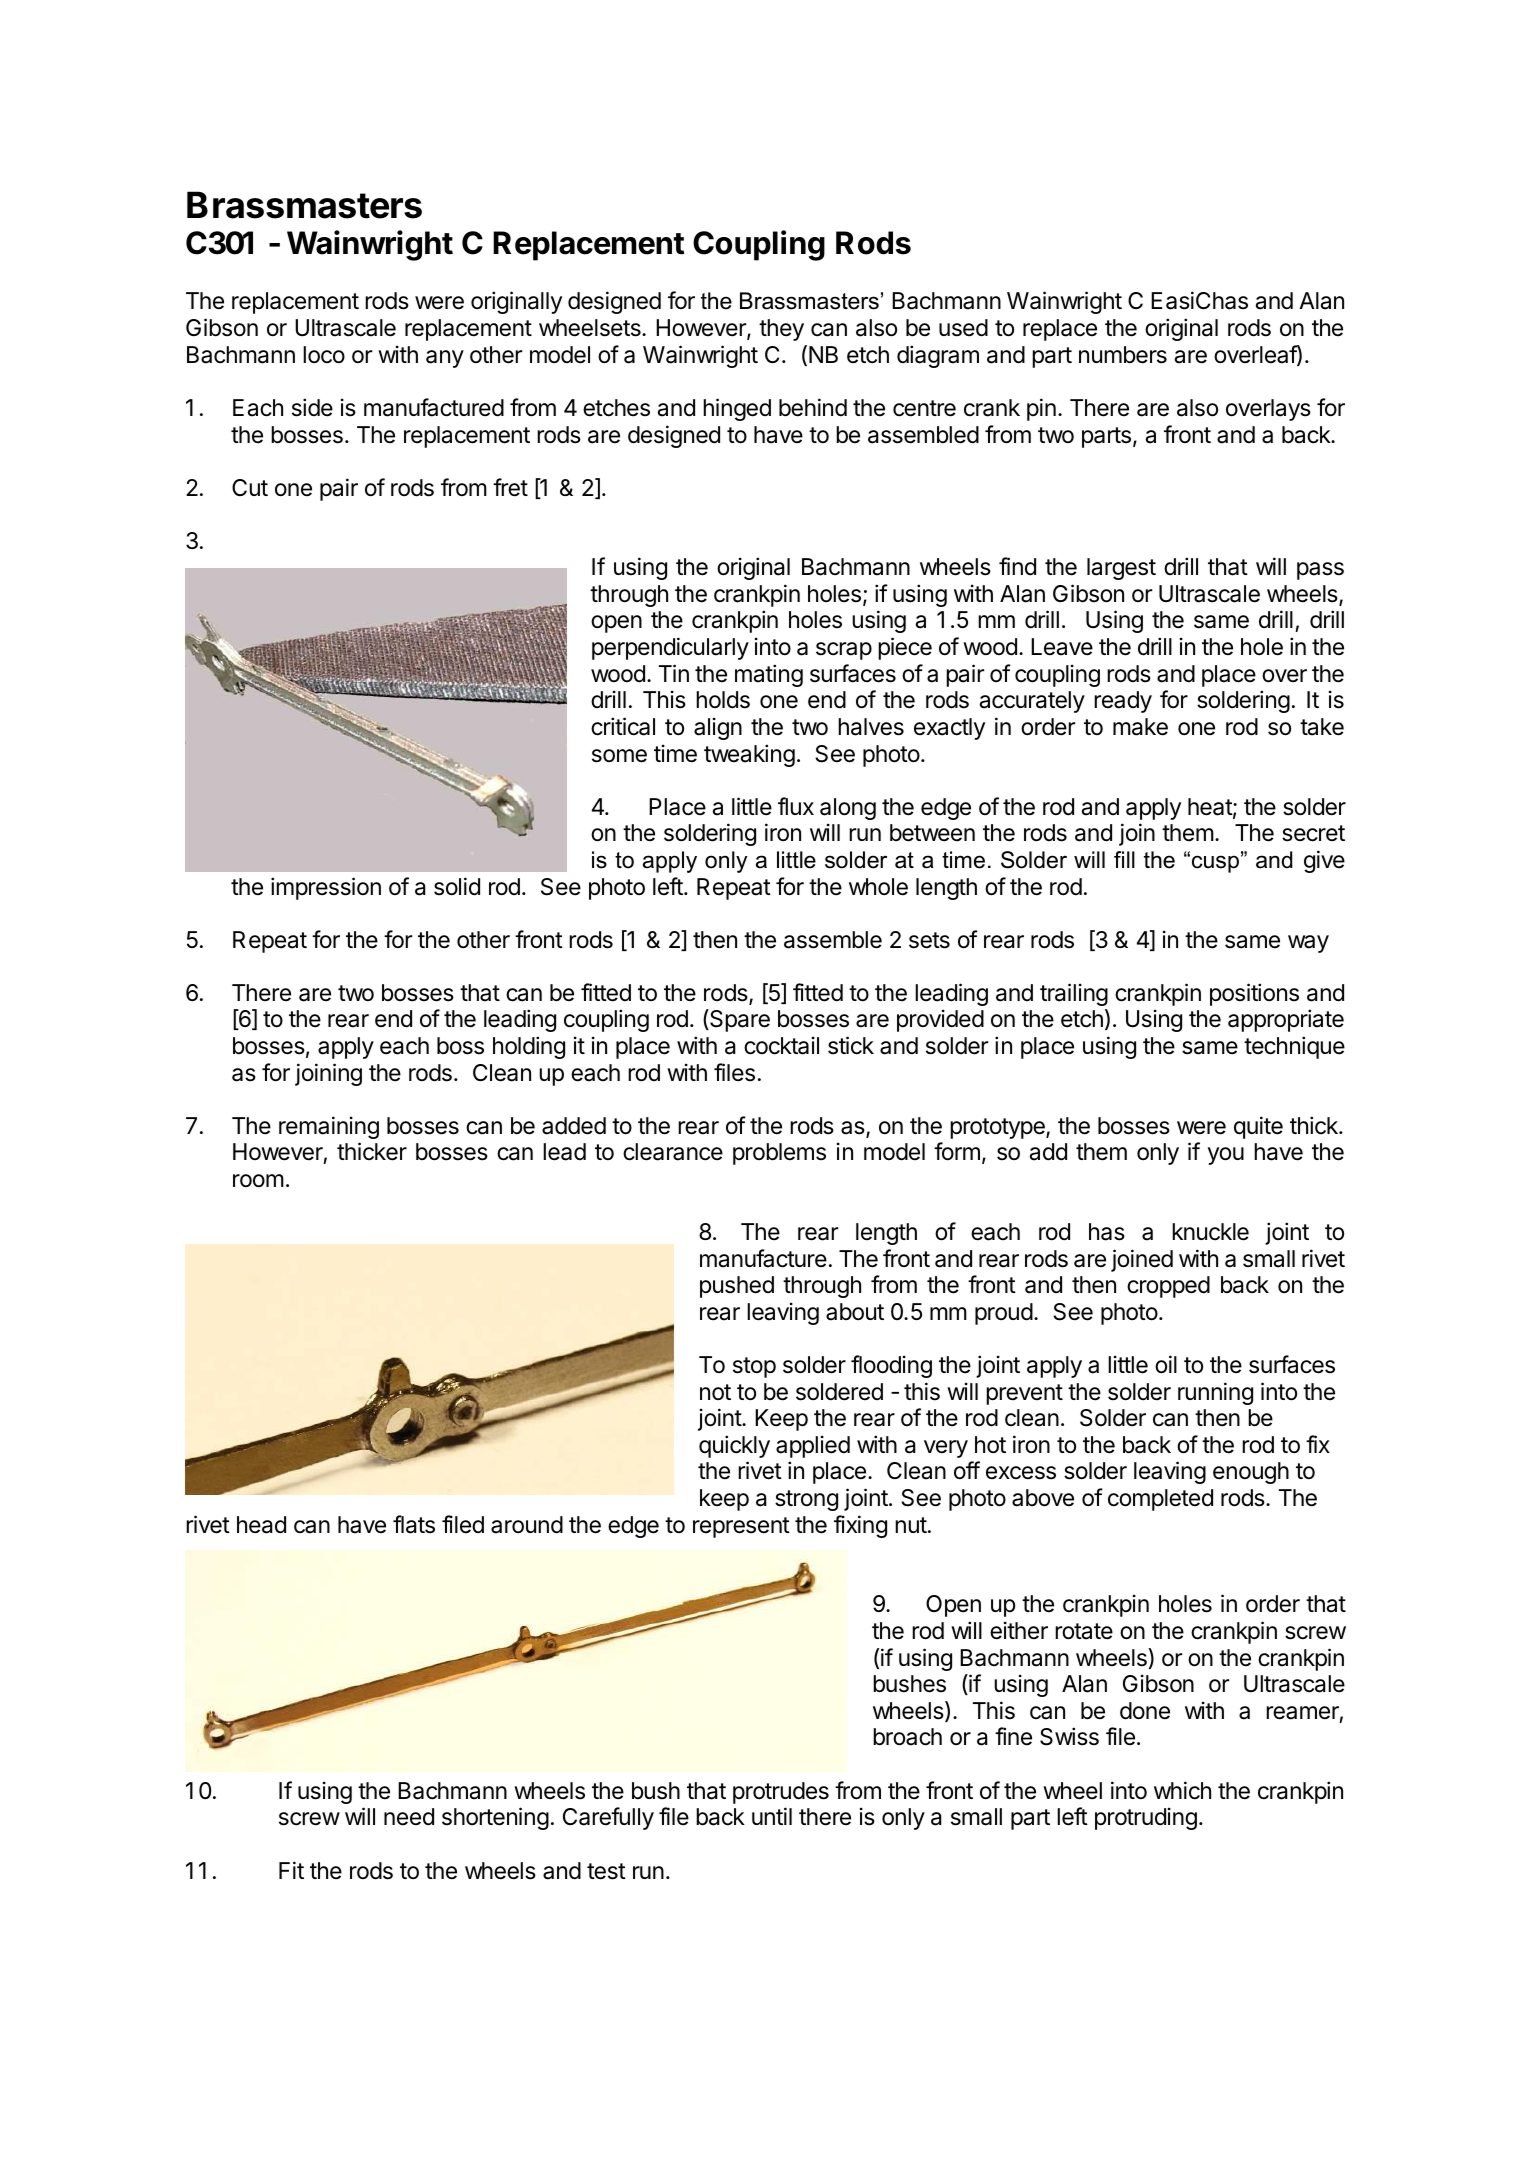  What do you see at coordinates (781, 1045) in the image?
I see `cocktail` at bounding box center [781, 1045].
